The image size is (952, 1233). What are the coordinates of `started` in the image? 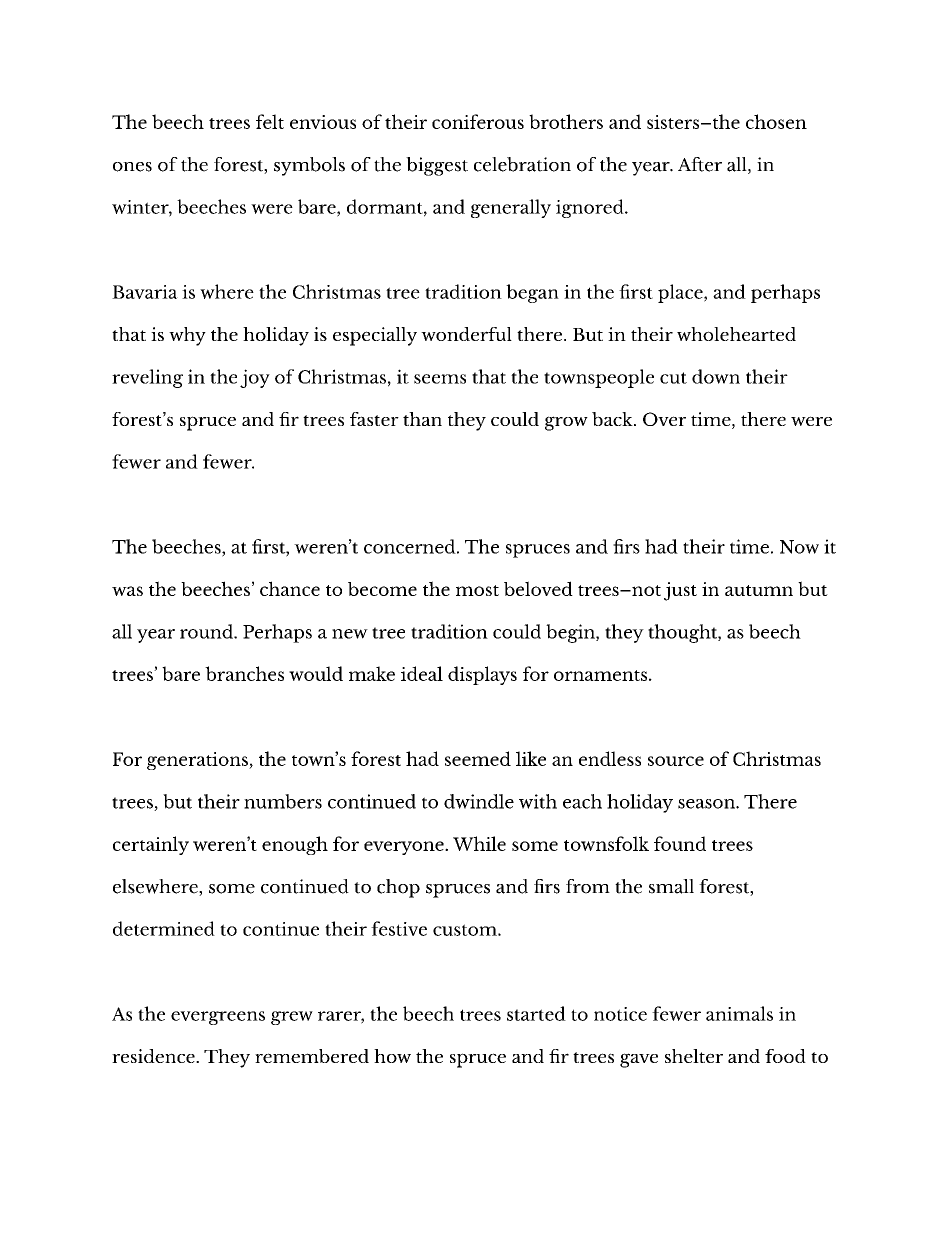 It's located at (536, 1013).
